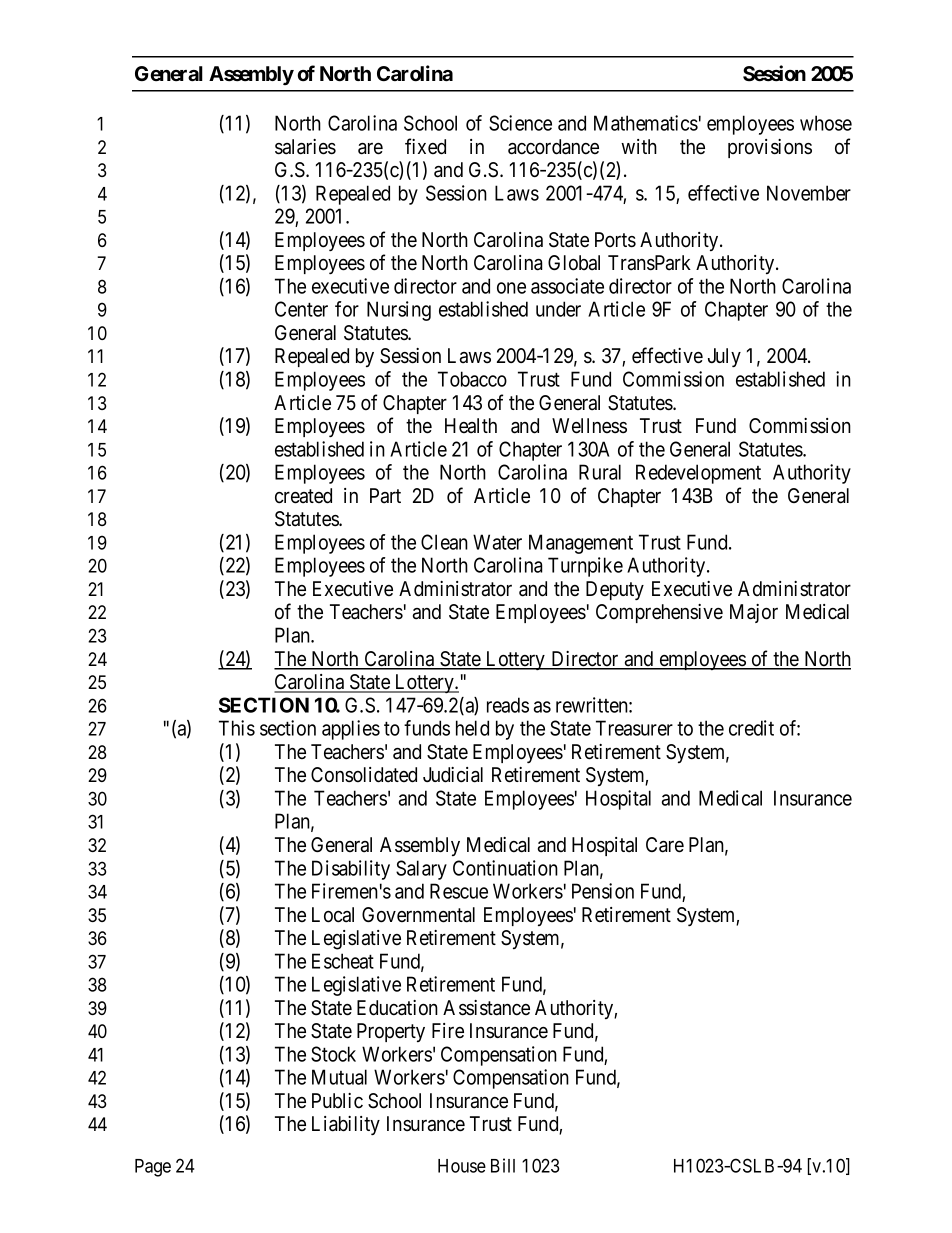 The height and width of the document is (1233, 952). What do you see at coordinates (508, 705) in the document?
I see `reads` at bounding box center [508, 705].
